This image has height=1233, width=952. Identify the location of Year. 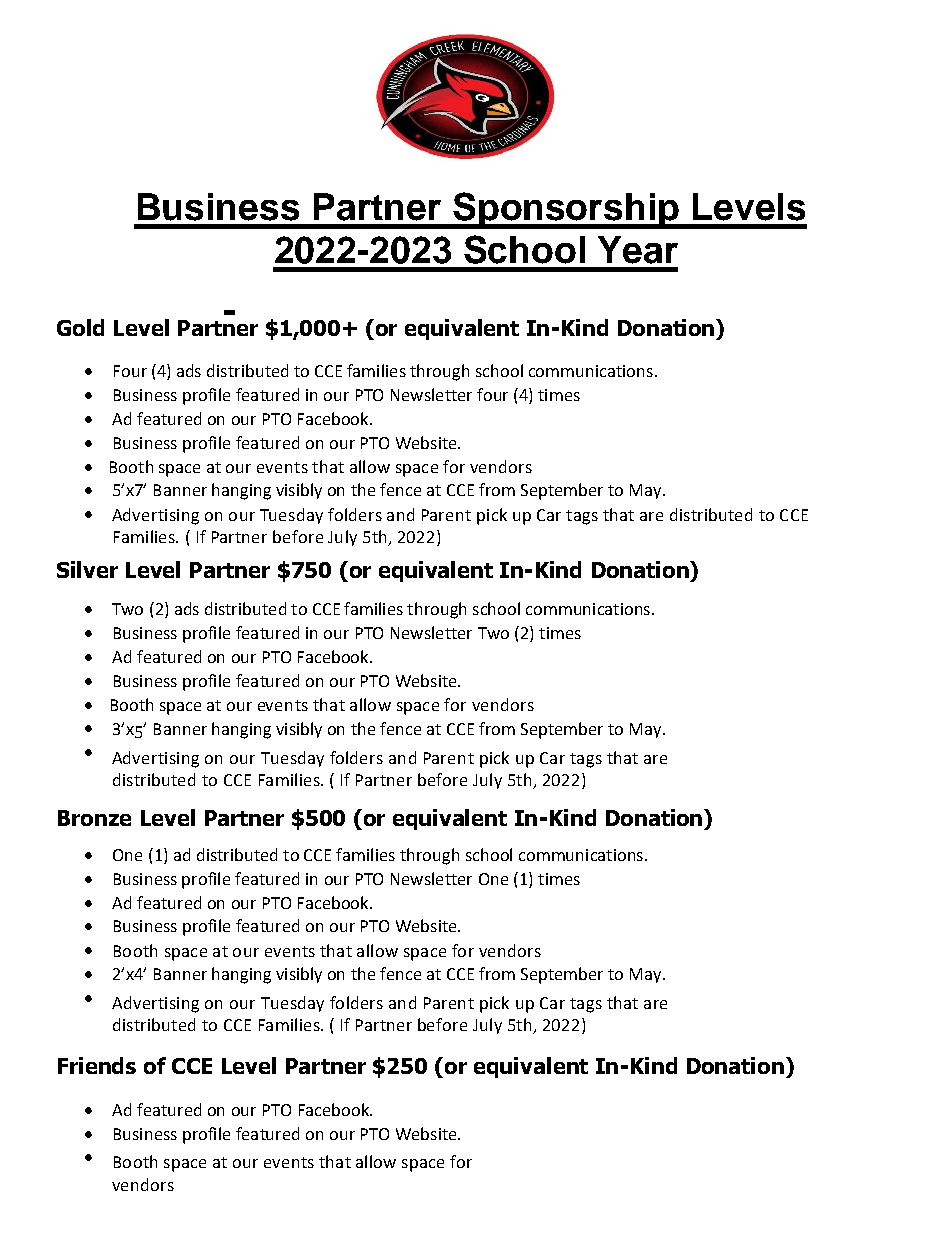
(638, 250).
